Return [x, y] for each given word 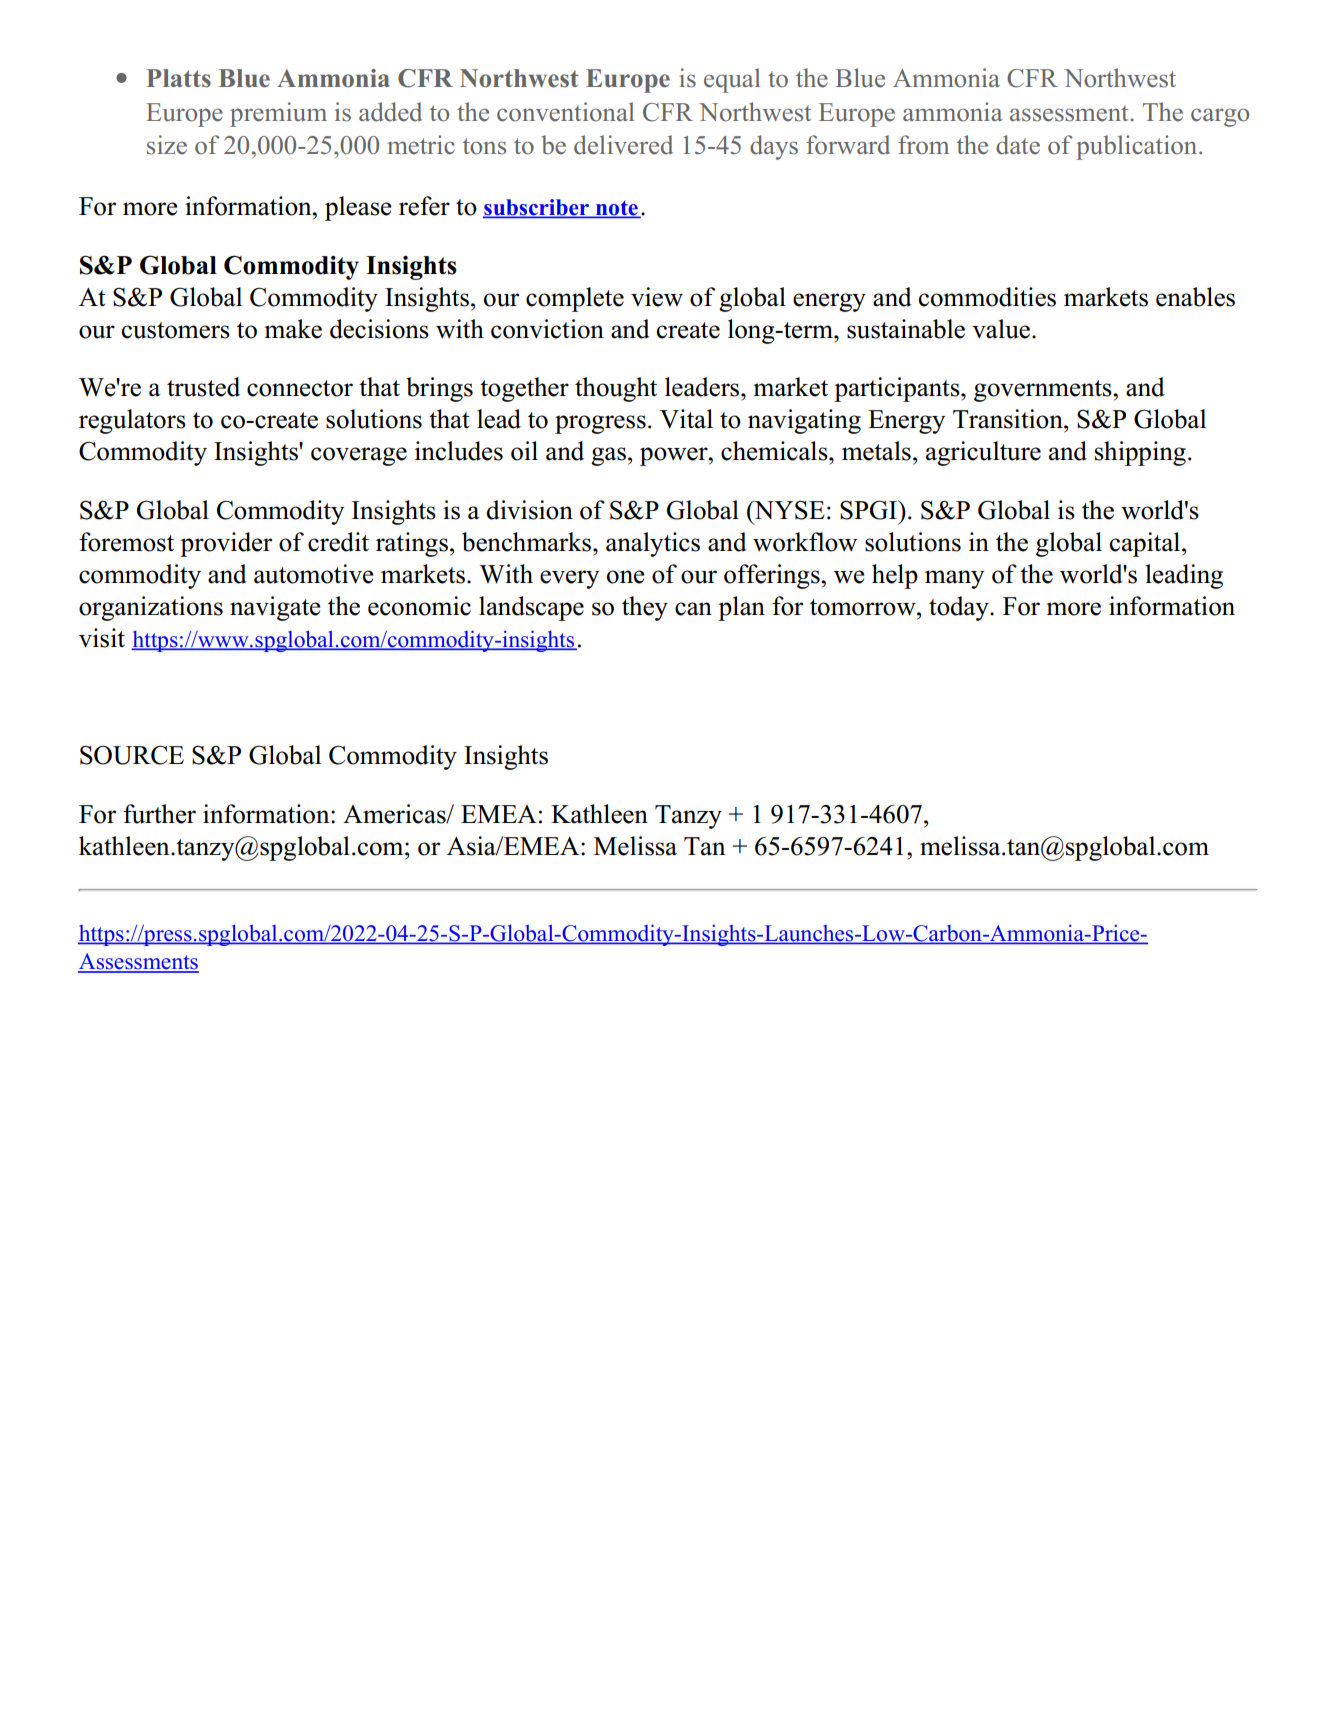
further [159, 814]
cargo [1220, 117]
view [657, 297]
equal [732, 80]
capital [1146, 544]
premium [278, 114]
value [1001, 329]
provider [226, 544]
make [293, 329]
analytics [653, 544]
